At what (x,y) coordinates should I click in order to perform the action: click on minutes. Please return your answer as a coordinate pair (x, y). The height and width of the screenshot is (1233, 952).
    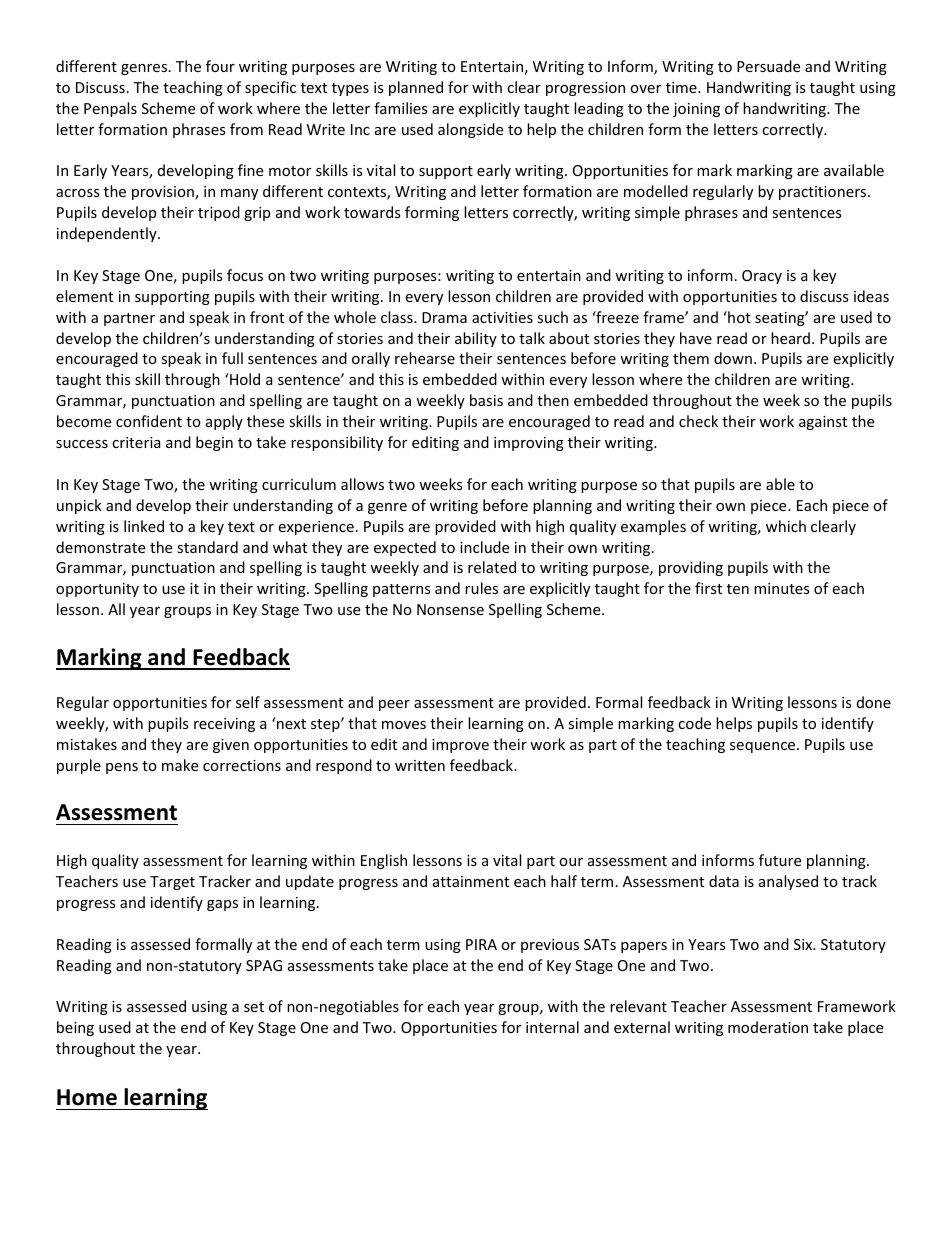
    Looking at the image, I should click on (782, 588).
